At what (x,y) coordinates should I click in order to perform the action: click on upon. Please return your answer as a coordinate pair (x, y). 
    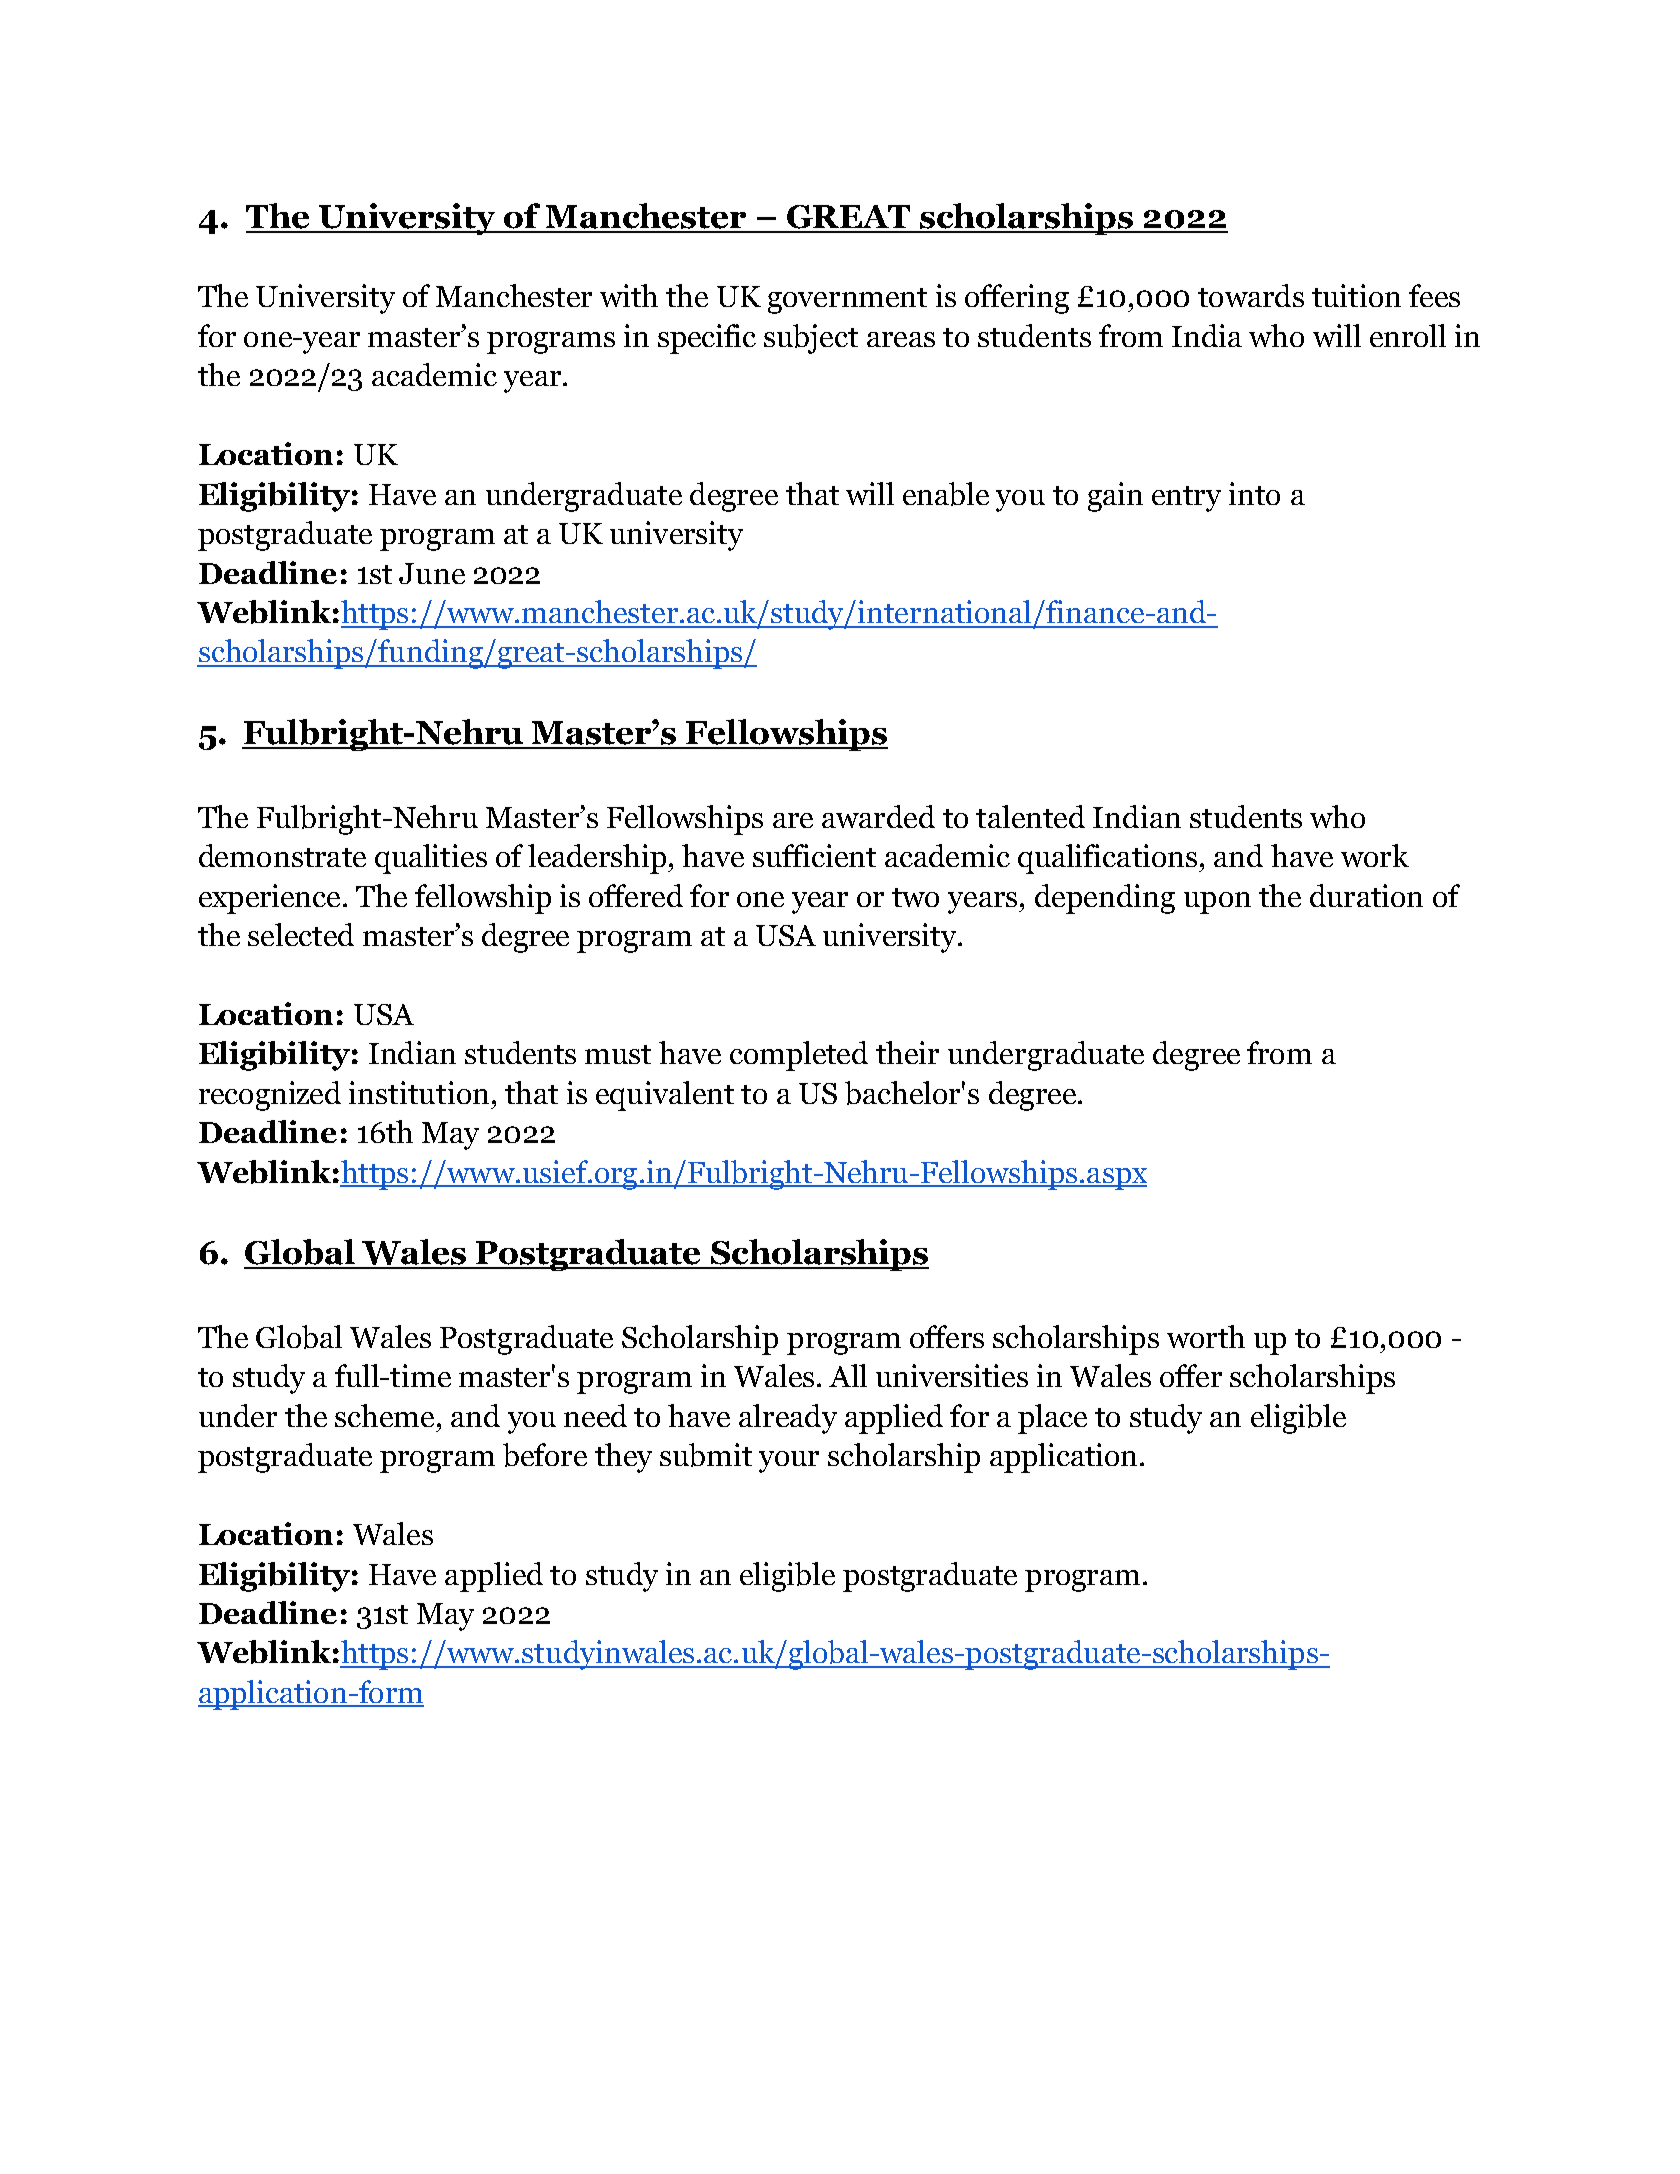
    Looking at the image, I should click on (1217, 903).
